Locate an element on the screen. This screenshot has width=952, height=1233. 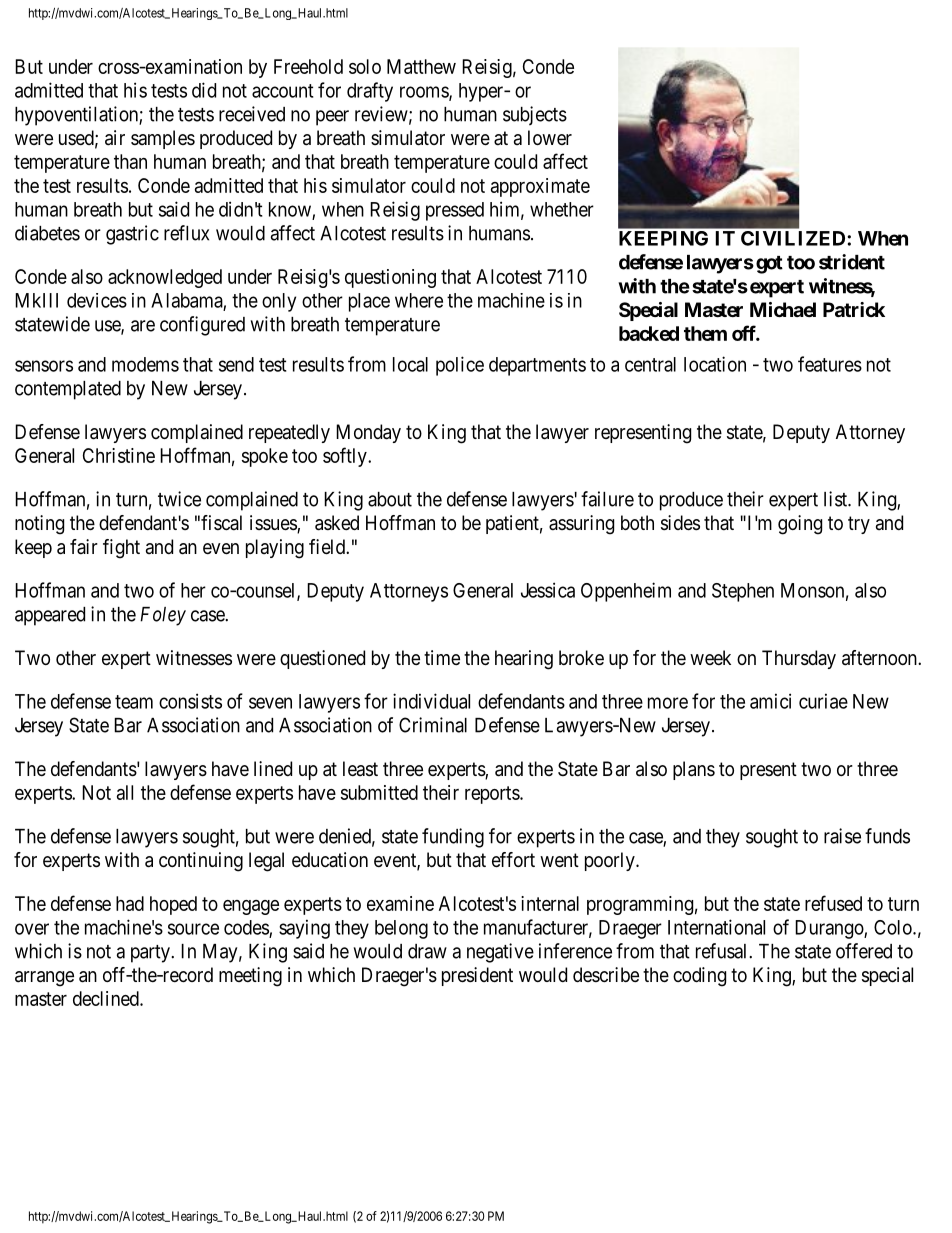
Durango is located at coordinates (830, 929).
